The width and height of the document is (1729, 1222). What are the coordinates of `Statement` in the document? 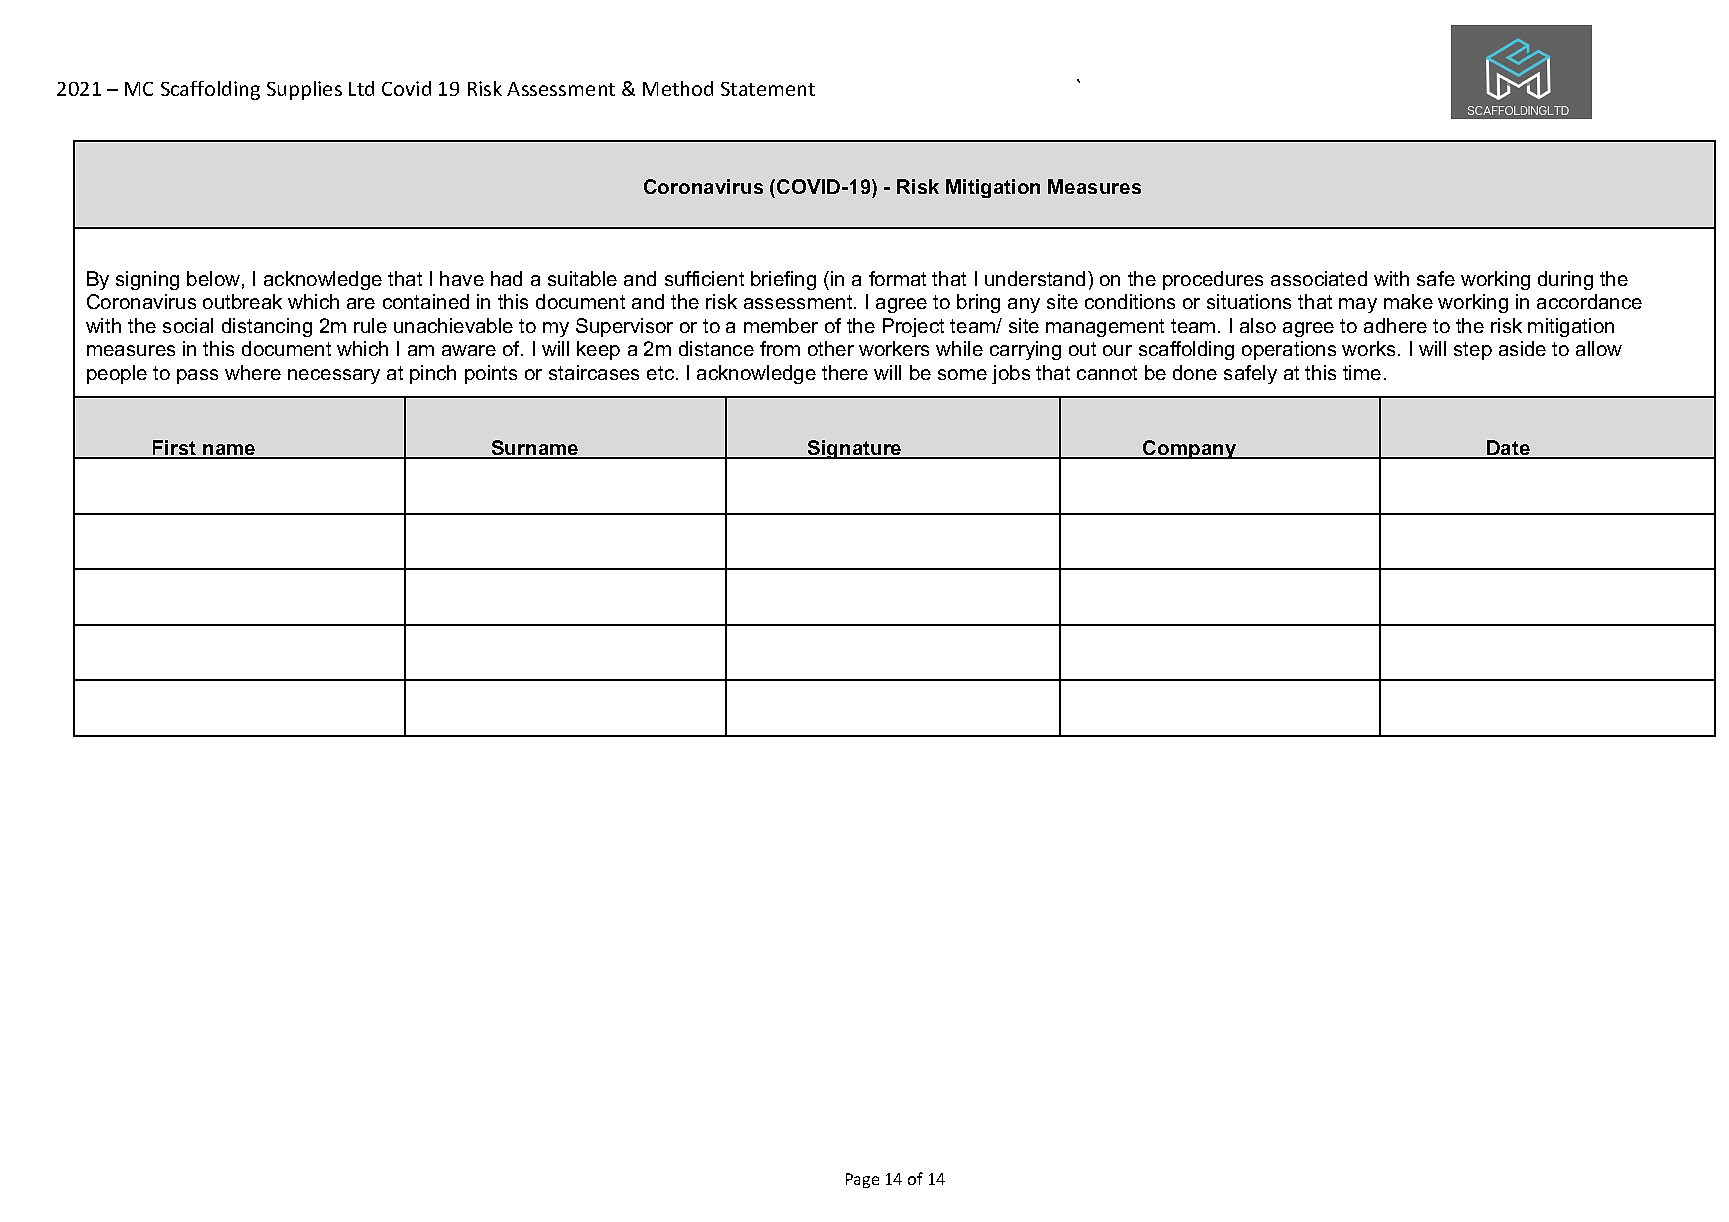 It's located at (768, 89).
